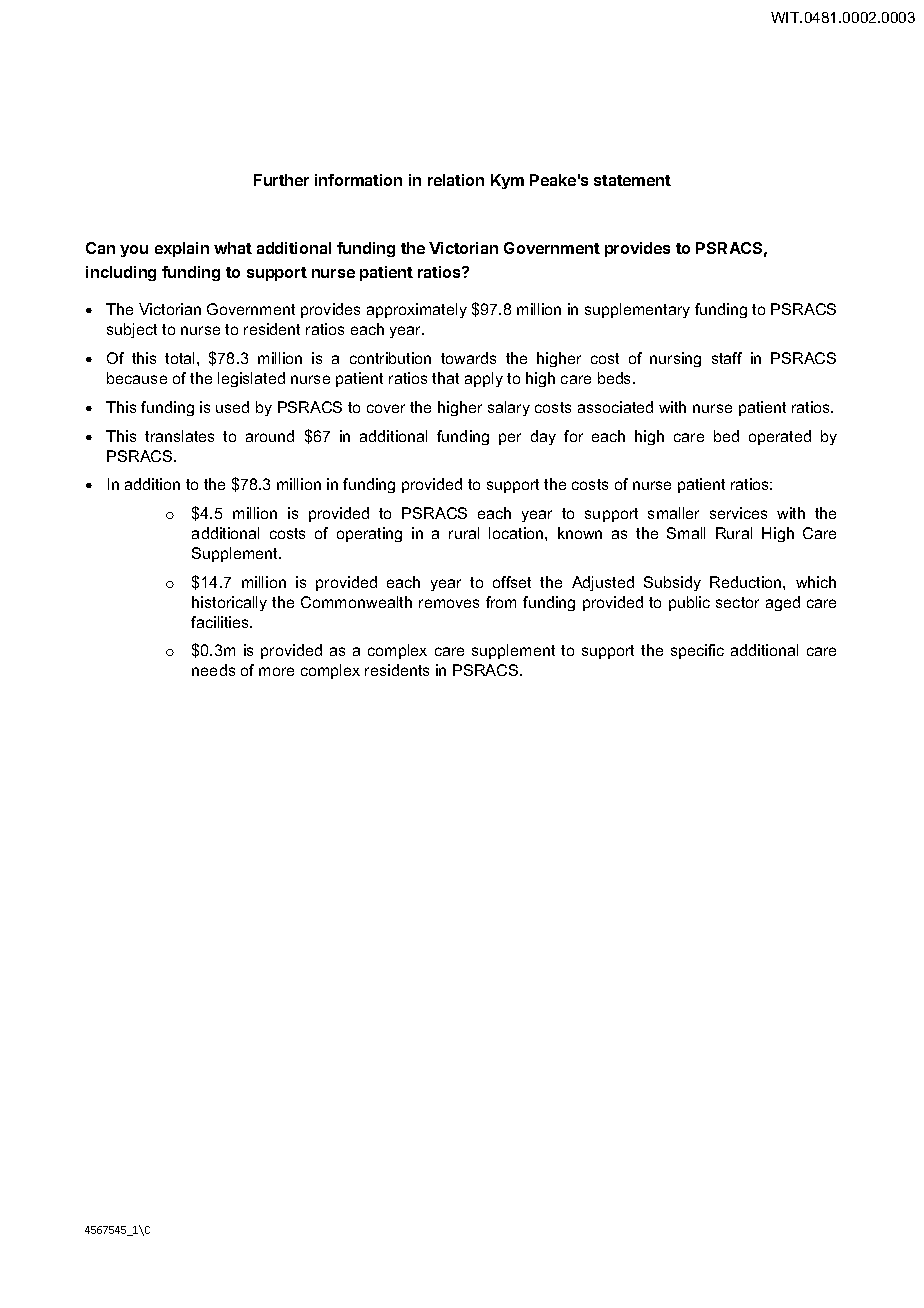  I want to click on specific, so click(697, 651).
